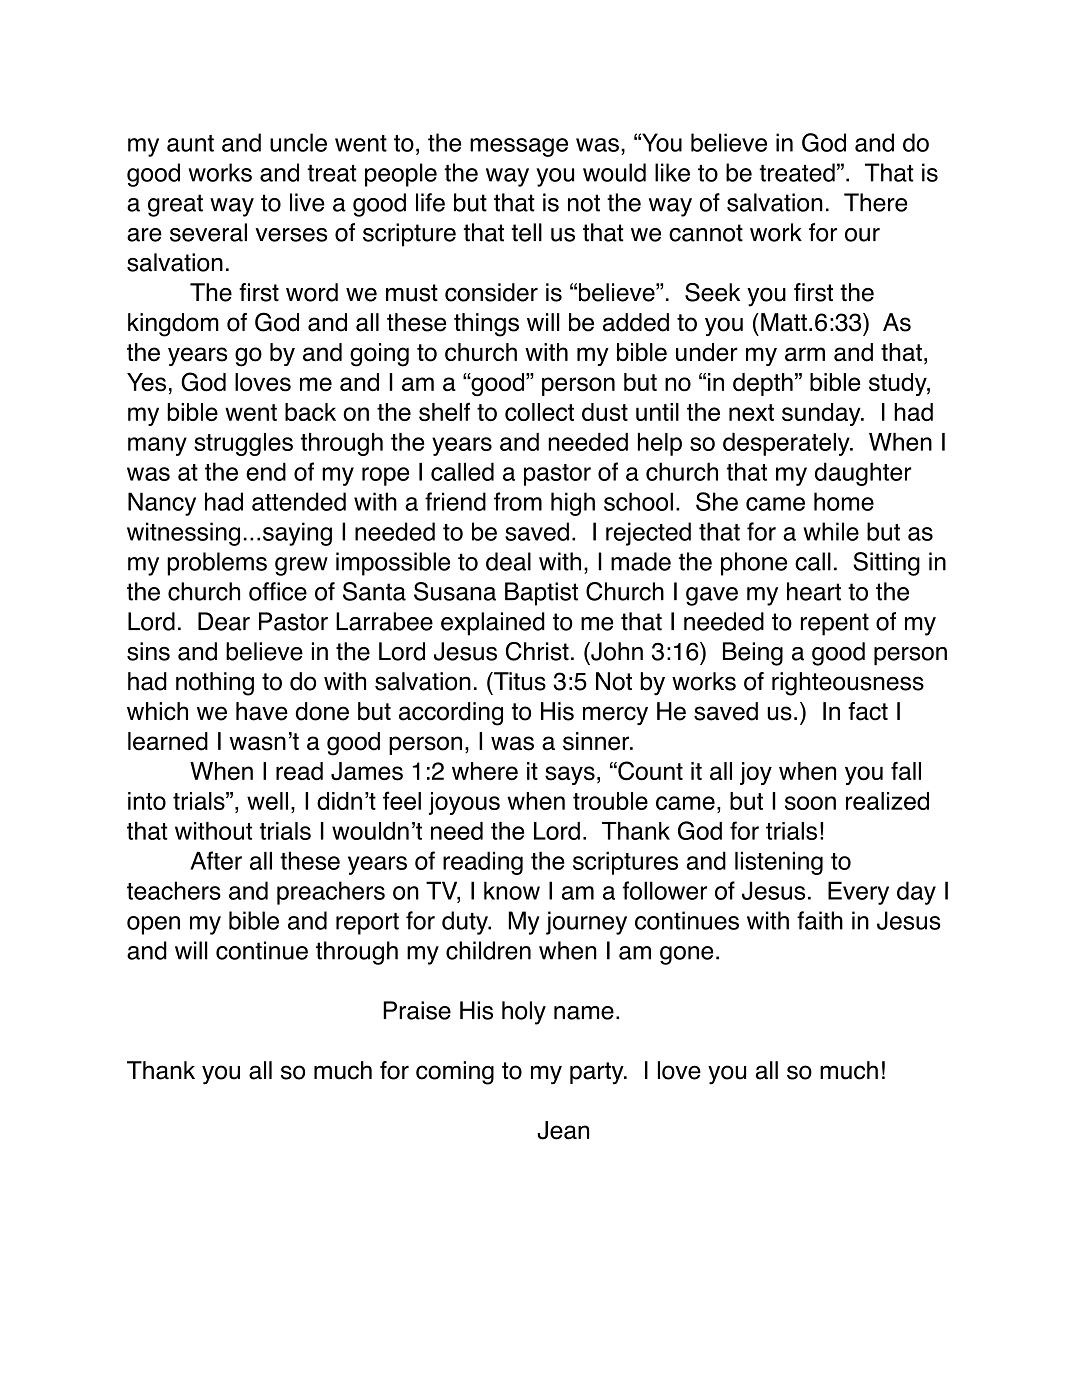 Image resolution: width=1077 pixels, height=1394 pixels. Describe the element at coordinates (537, 651) in the screenshot. I see `Christ` at that location.
